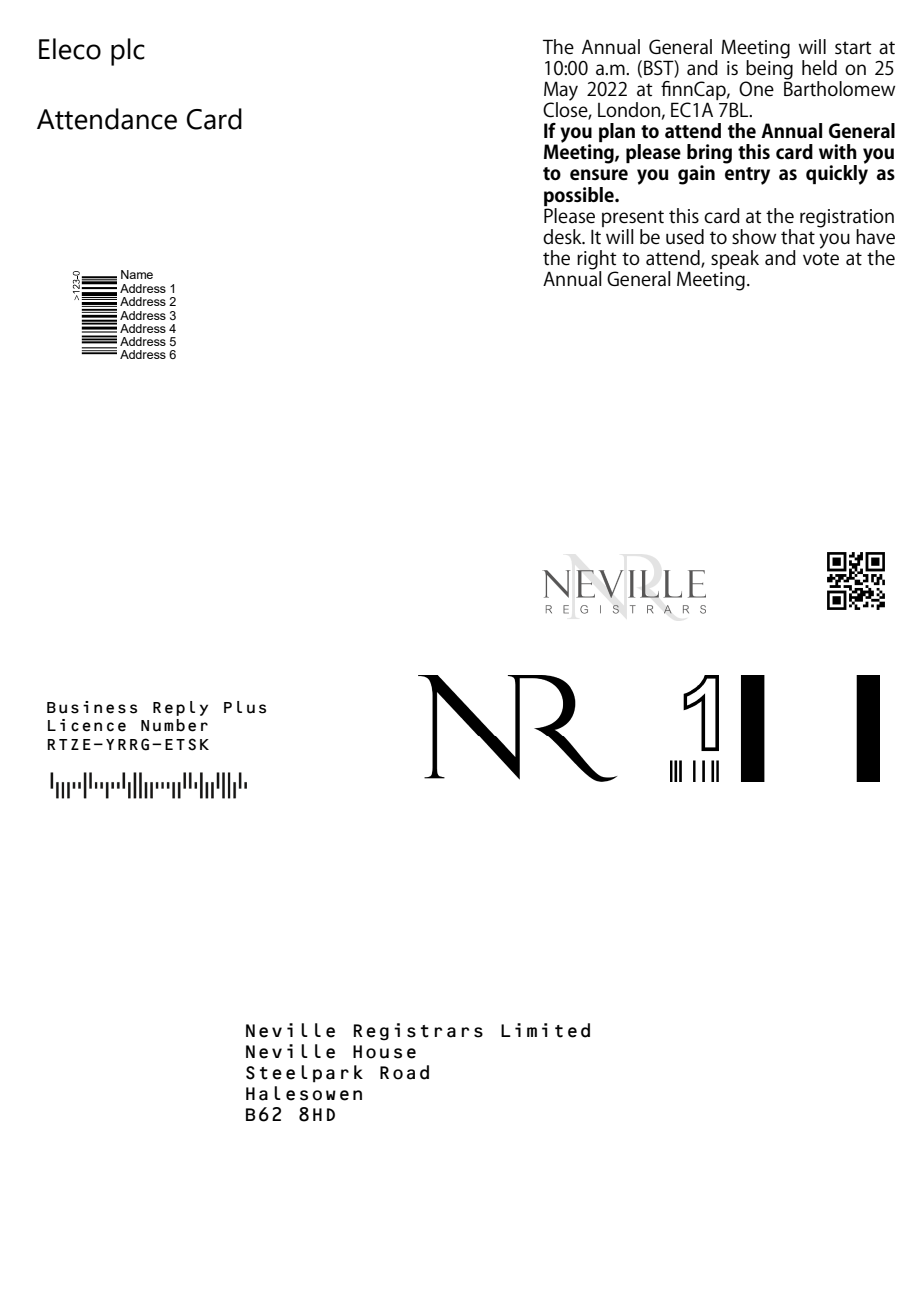 Image resolution: width=924 pixels, height=1308 pixels. What do you see at coordinates (821, 259) in the screenshot?
I see `vote` at bounding box center [821, 259].
